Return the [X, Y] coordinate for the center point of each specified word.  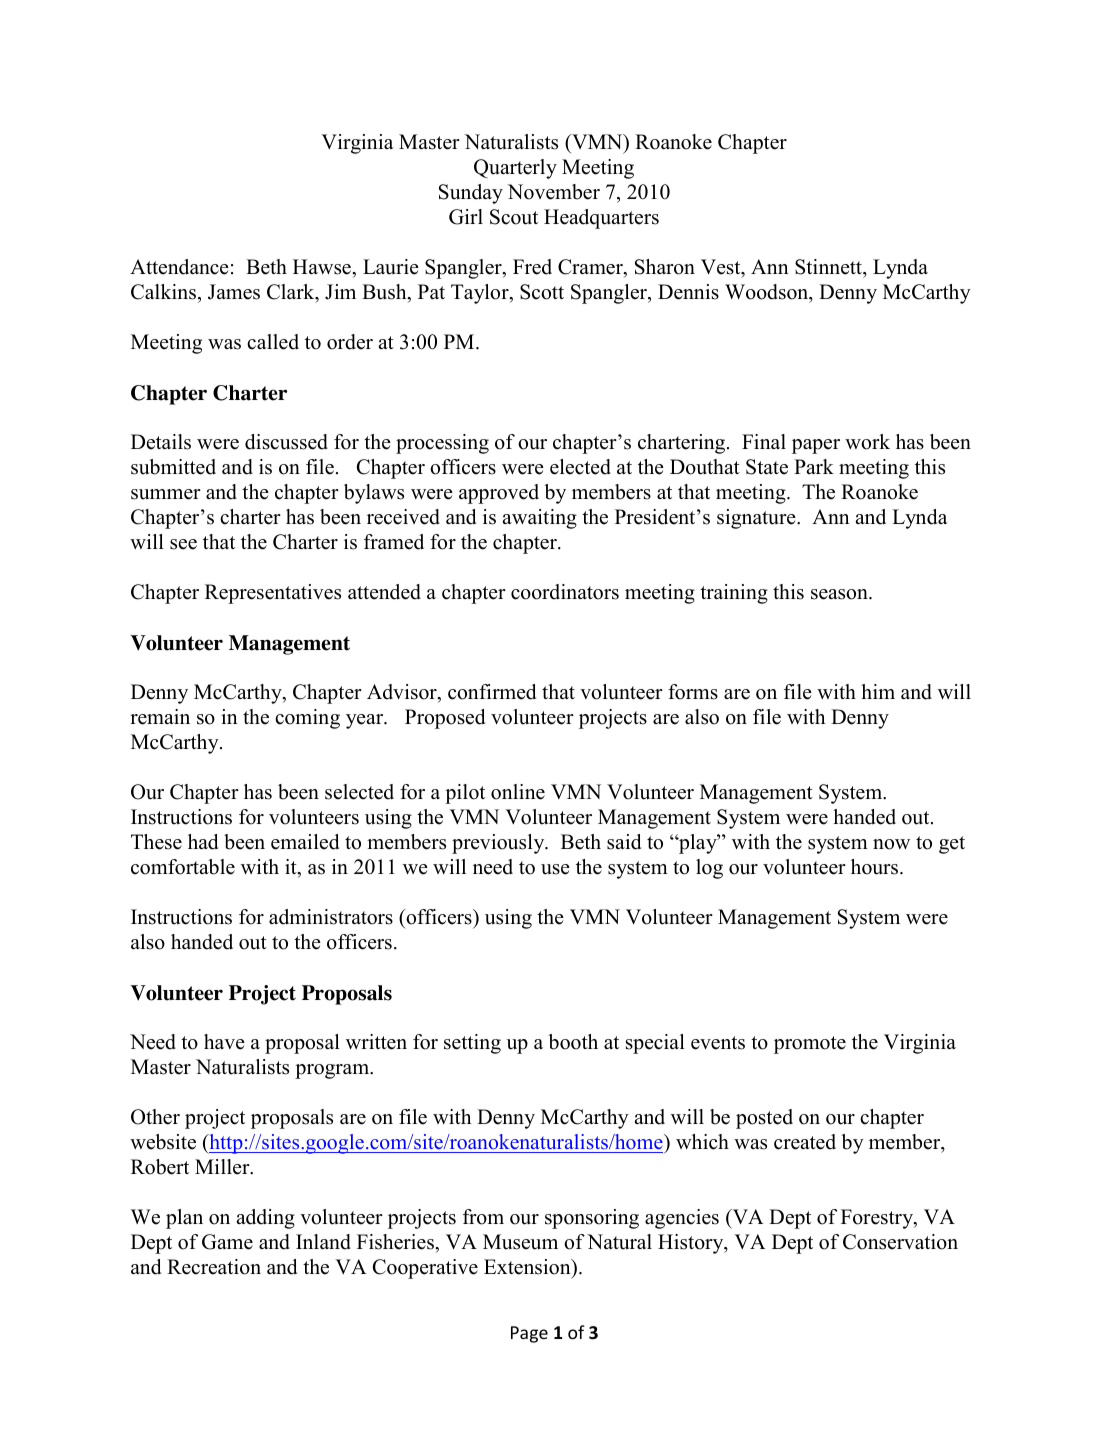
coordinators [565, 592]
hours [876, 867]
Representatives [273, 594]
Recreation [214, 1267]
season [840, 594]
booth [573, 1042]
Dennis [688, 292]
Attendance [179, 267]
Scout [514, 217]
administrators [331, 917]
